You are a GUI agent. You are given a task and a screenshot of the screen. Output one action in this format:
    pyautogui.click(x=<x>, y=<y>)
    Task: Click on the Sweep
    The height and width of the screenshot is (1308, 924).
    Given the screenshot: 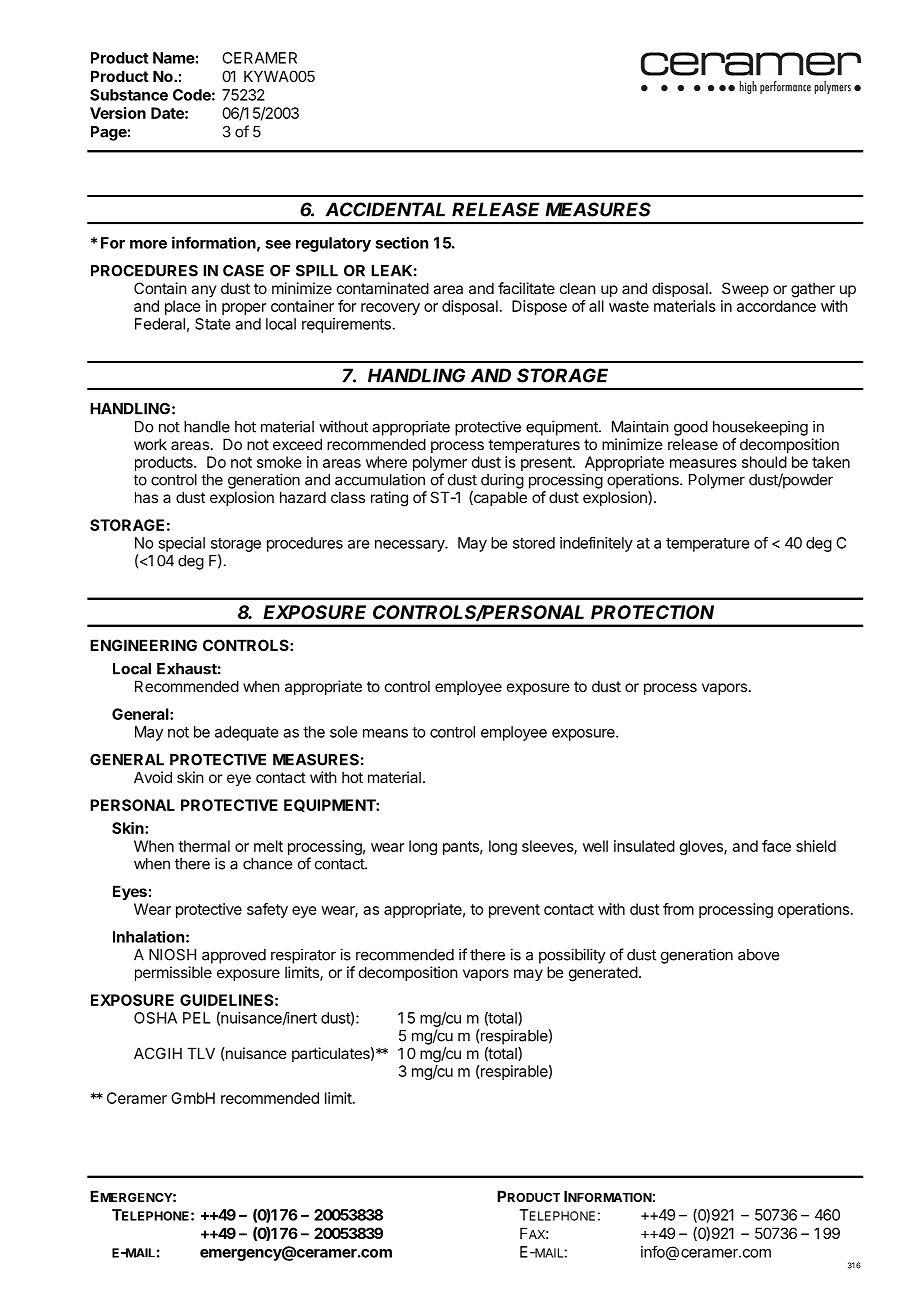 What is the action you would take?
    pyautogui.click(x=745, y=289)
